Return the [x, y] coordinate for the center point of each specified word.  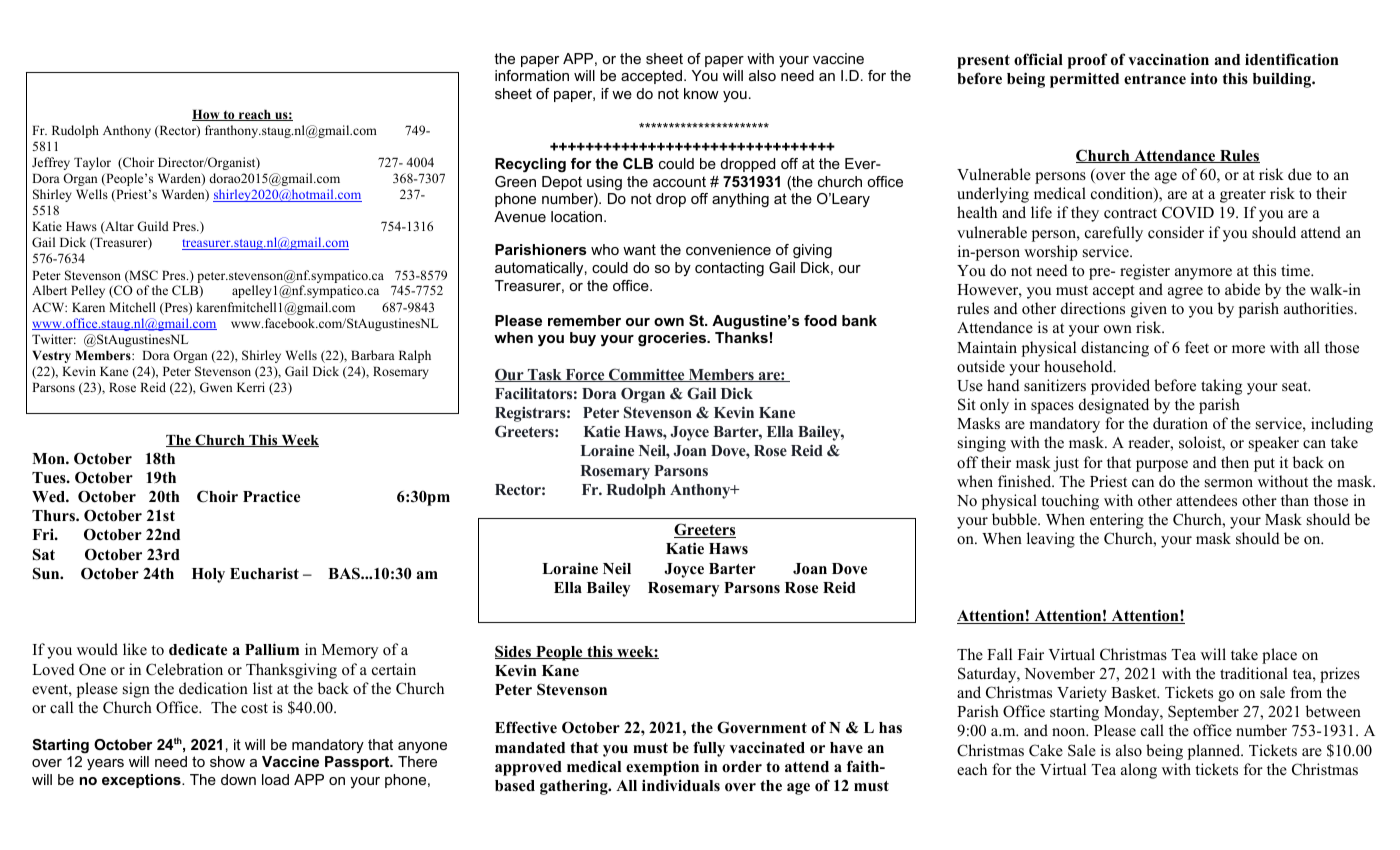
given [1149, 310]
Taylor [92, 163]
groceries [673, 339]
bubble [1015, 519]
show [227, 761]
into [1204, 78]
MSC [142, 276]
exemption [662, 768]
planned [1215, 752]
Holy [208, 575]
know [701, 93]
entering [1117, 521]
